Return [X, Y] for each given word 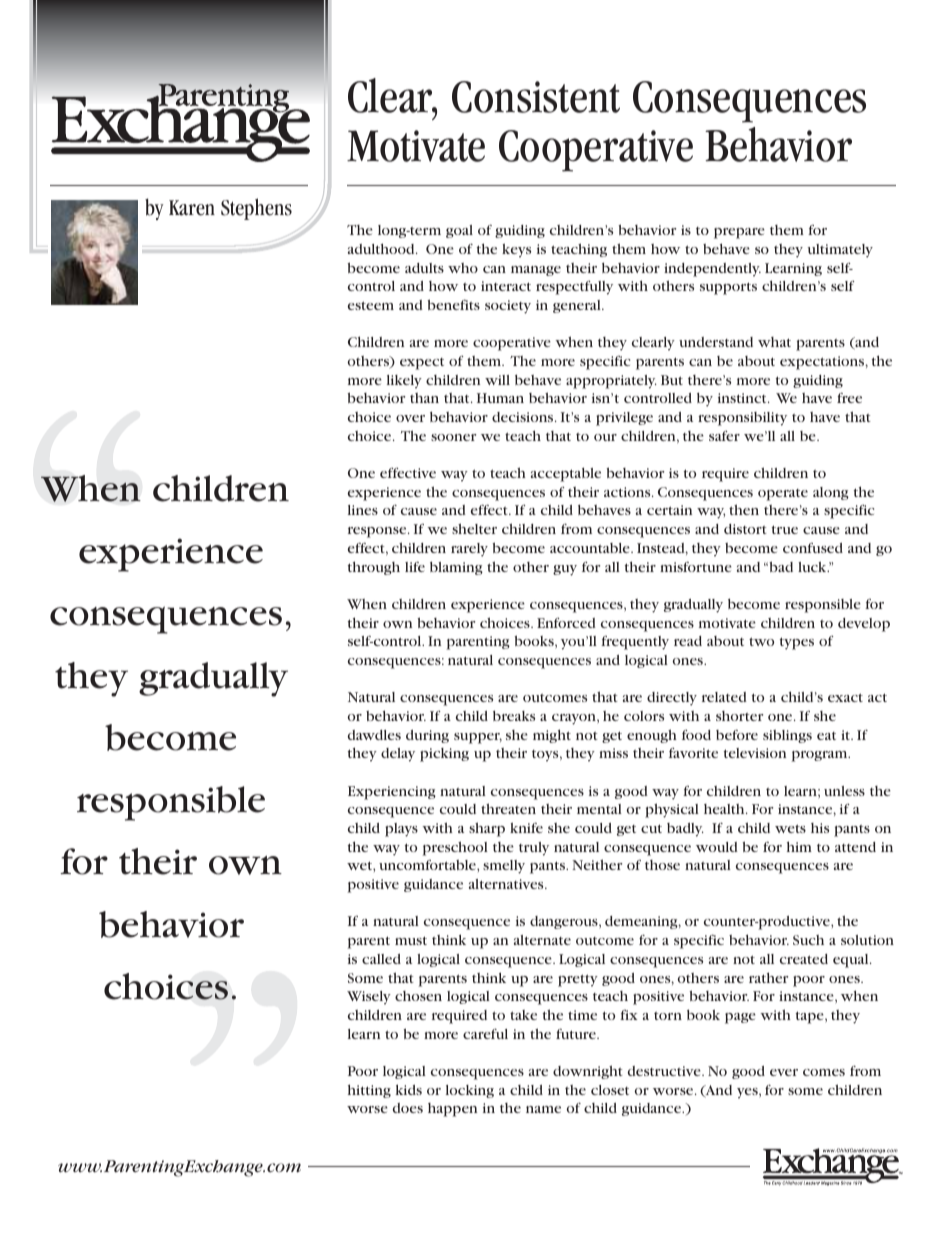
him [799, 846]
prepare [739, 233]
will [497, 380]
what [774, 342]
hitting [369, 1091]
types [797, 643]
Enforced [566, 623]
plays [401, 830]
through [374, 568]
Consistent [536, 97]
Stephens [256, 209]
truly [534, 849]
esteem [371, 305]
